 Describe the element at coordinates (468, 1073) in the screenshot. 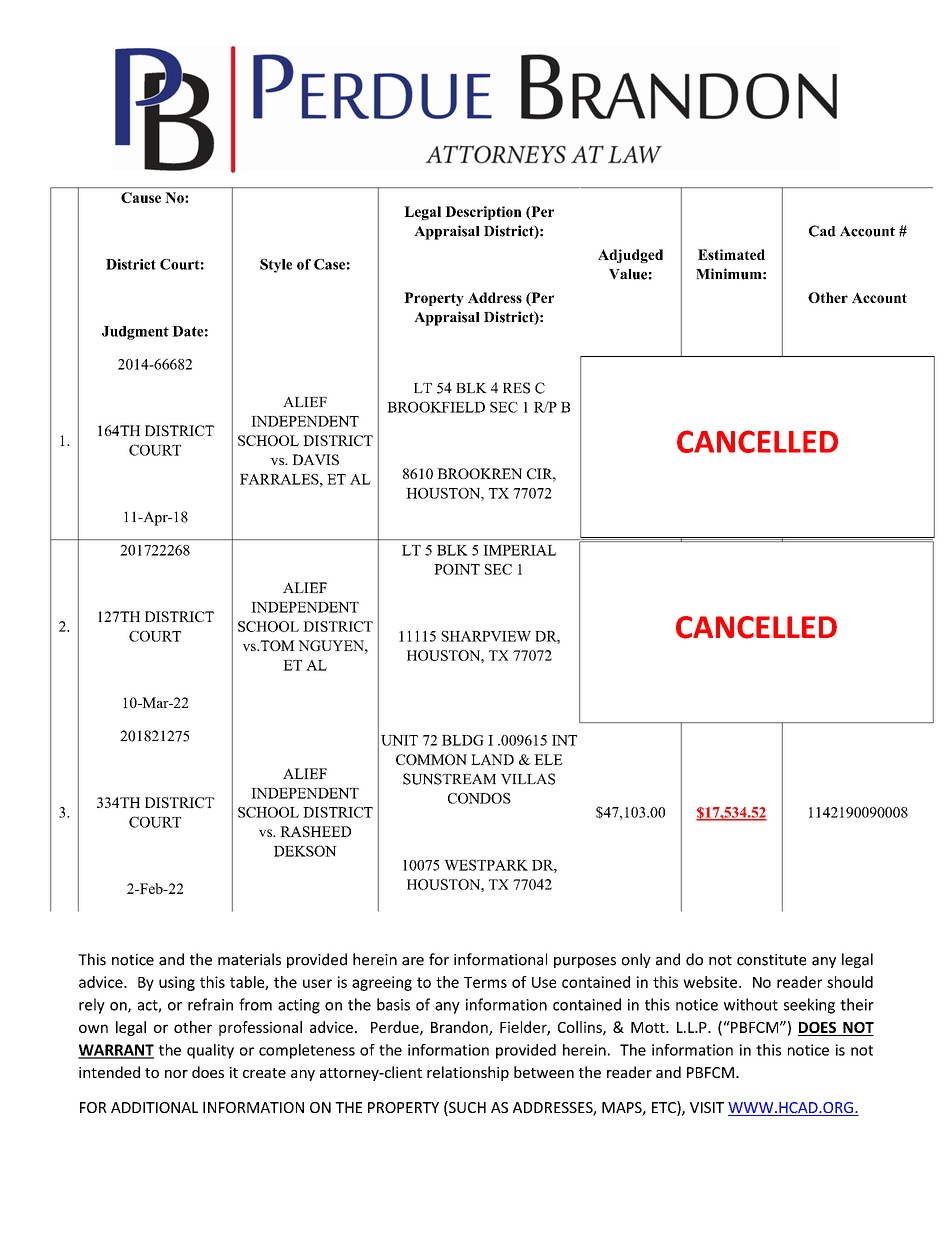

I see `relationship` at that location.
